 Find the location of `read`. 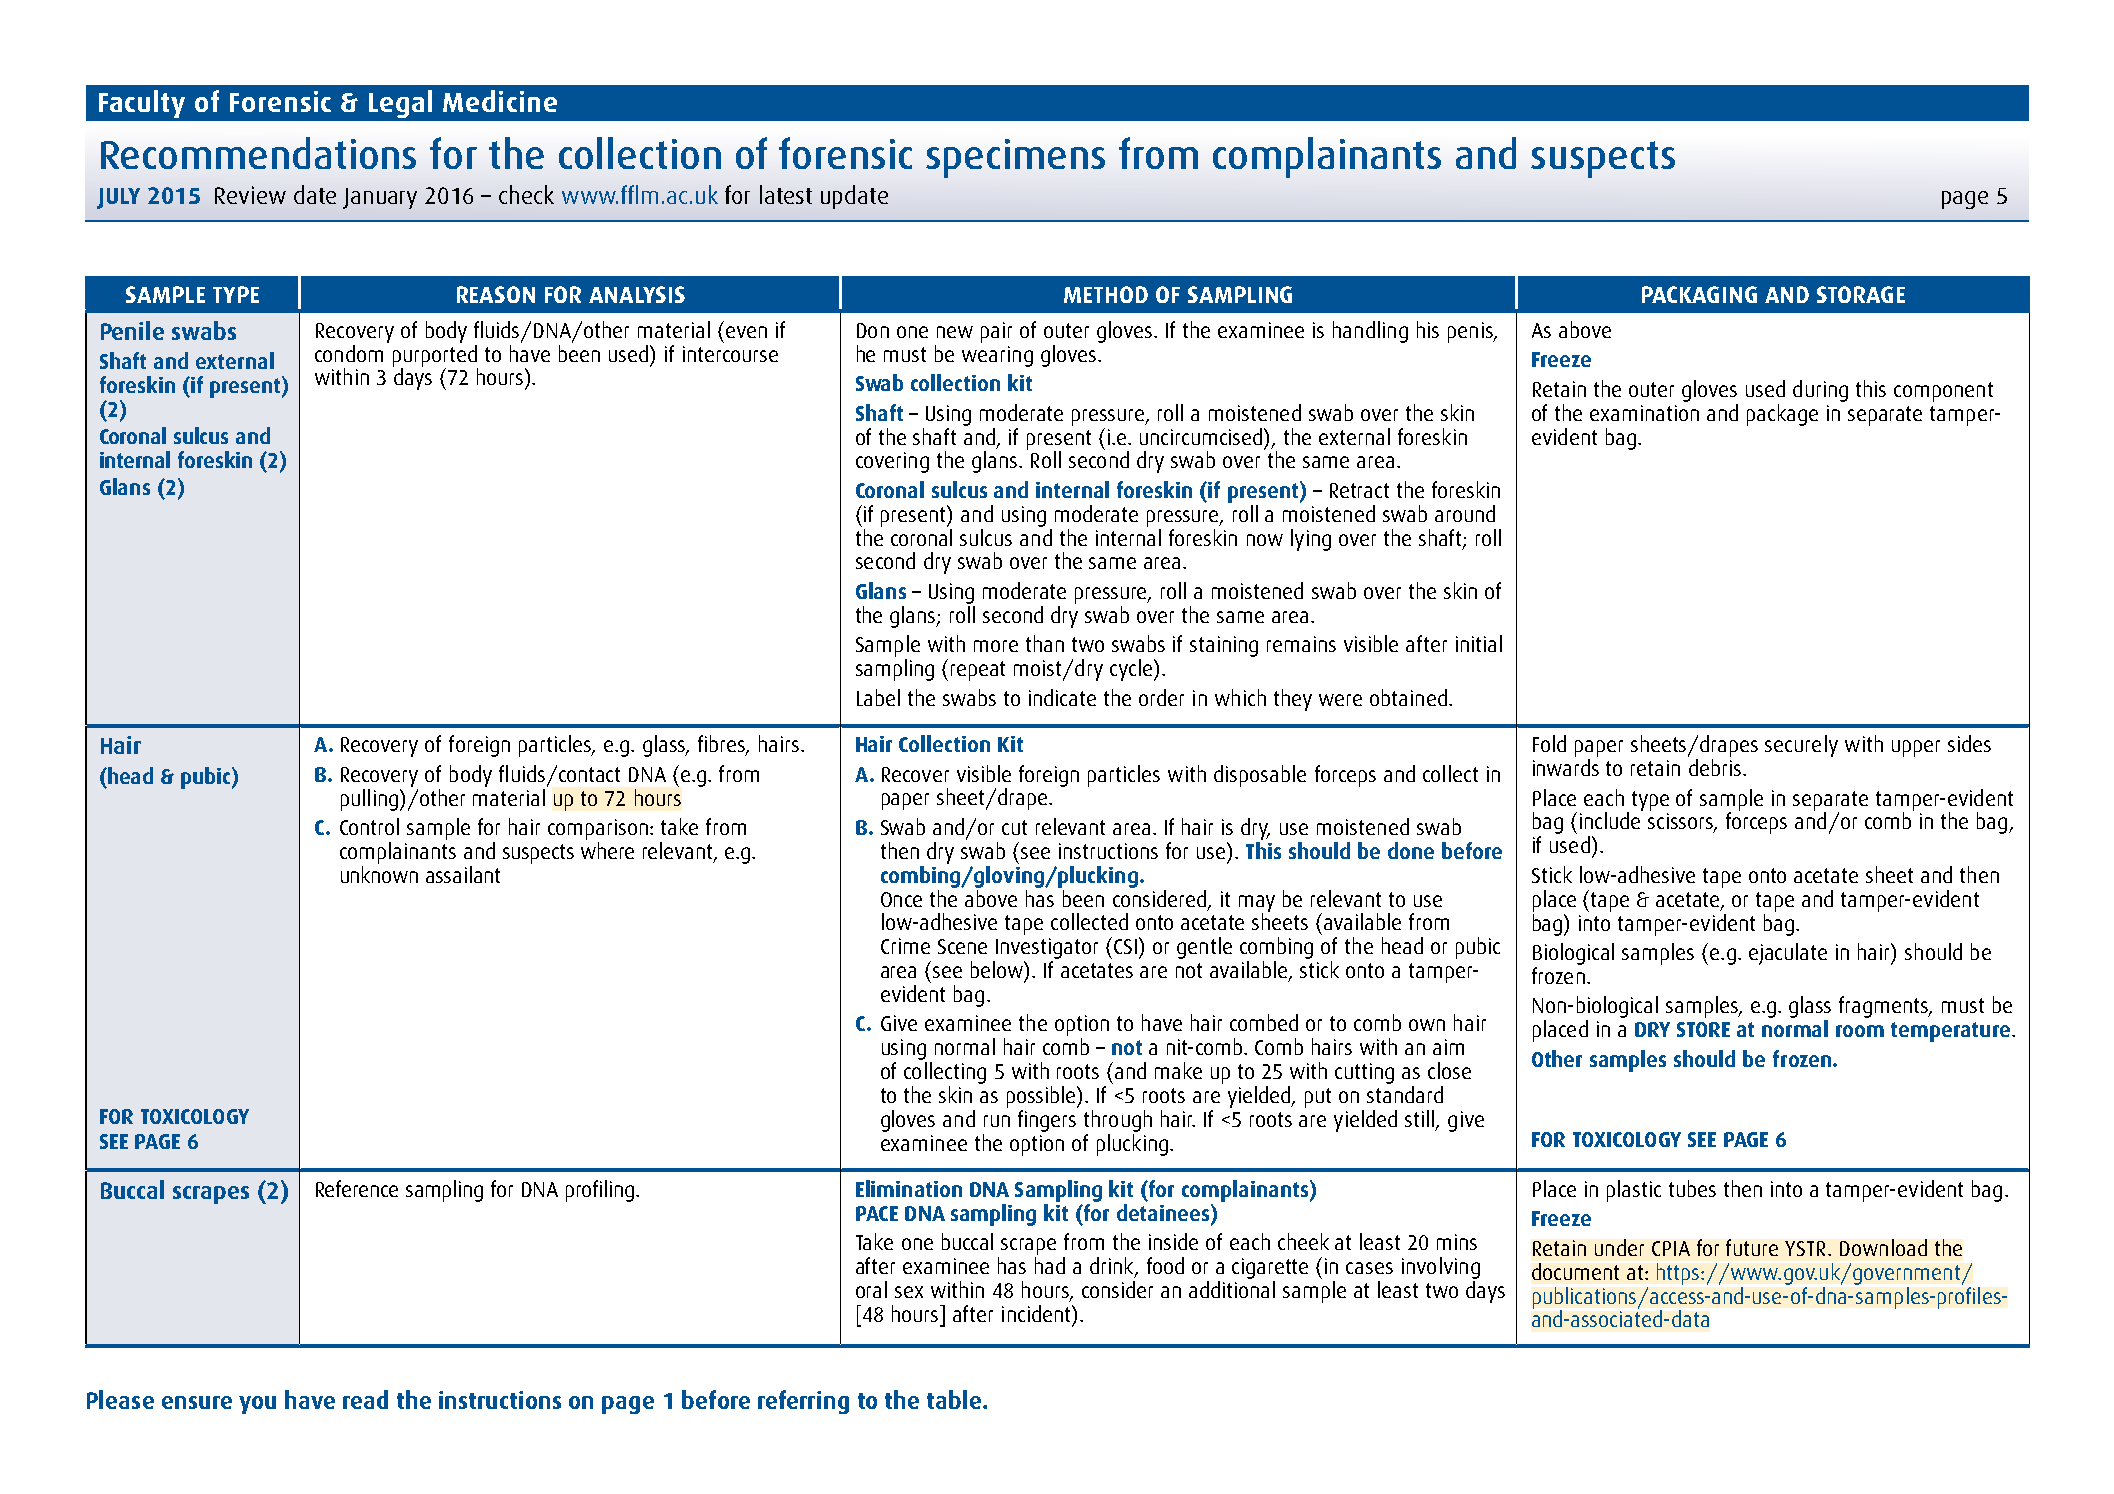

read is located at coordinates (365, 1399).
